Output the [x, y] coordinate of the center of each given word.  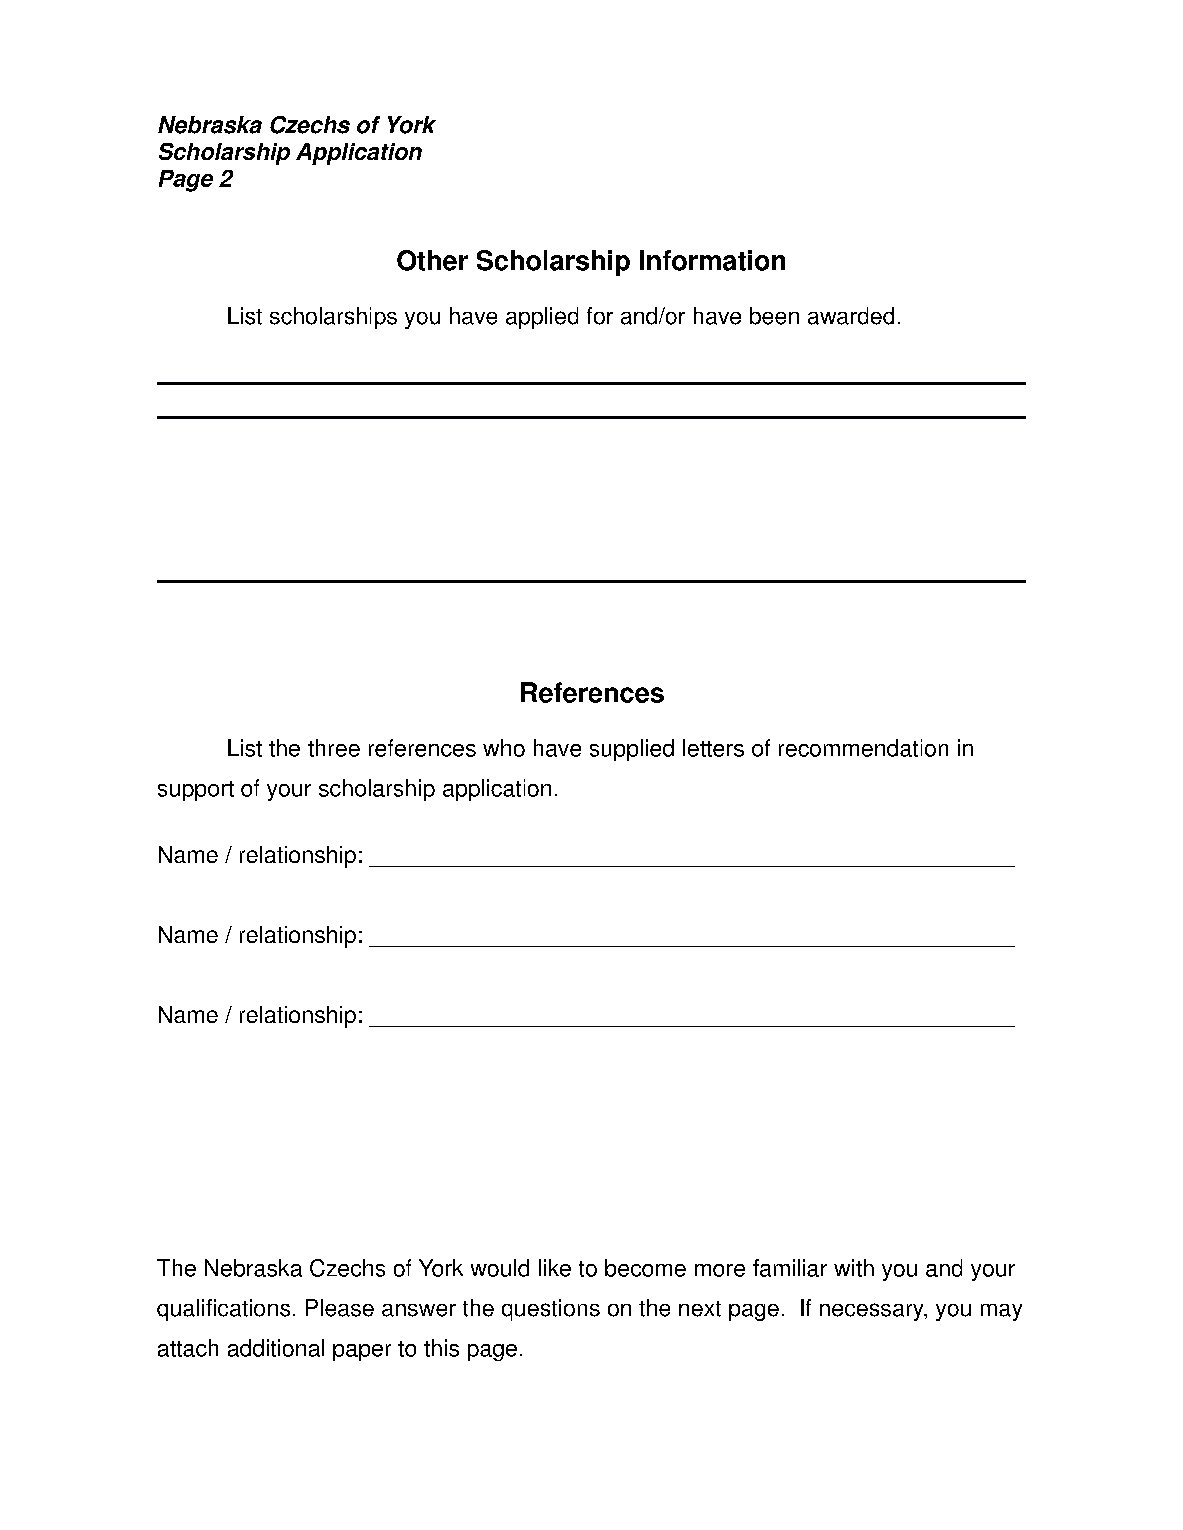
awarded [851, 316]
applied [542, 318]
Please [340, 1308]
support [196, 791]
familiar [790, 1268]
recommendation [863, 748]
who [504, 748]
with [854, 1268]
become [645, 1268]
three [334, 748]
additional [276, 1348]
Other [432, 260]
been [774, 316]
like [555, 1268]
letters [713, 748]
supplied [632, 750]
